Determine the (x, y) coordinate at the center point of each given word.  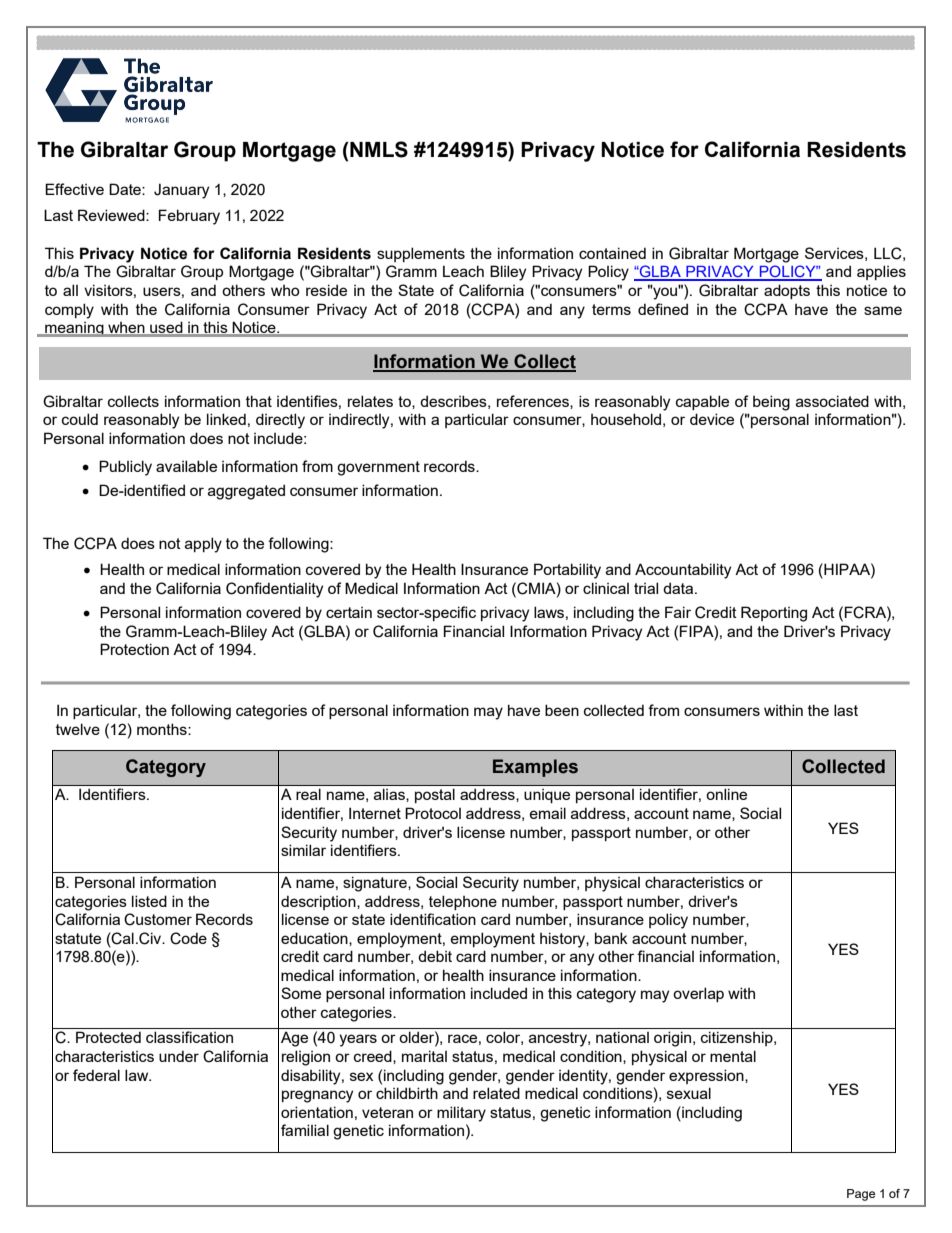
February (189, 217)
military (461, 1114)
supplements (421, 254)
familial (305, 1130)
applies (881, 272)
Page (861, 1195)
